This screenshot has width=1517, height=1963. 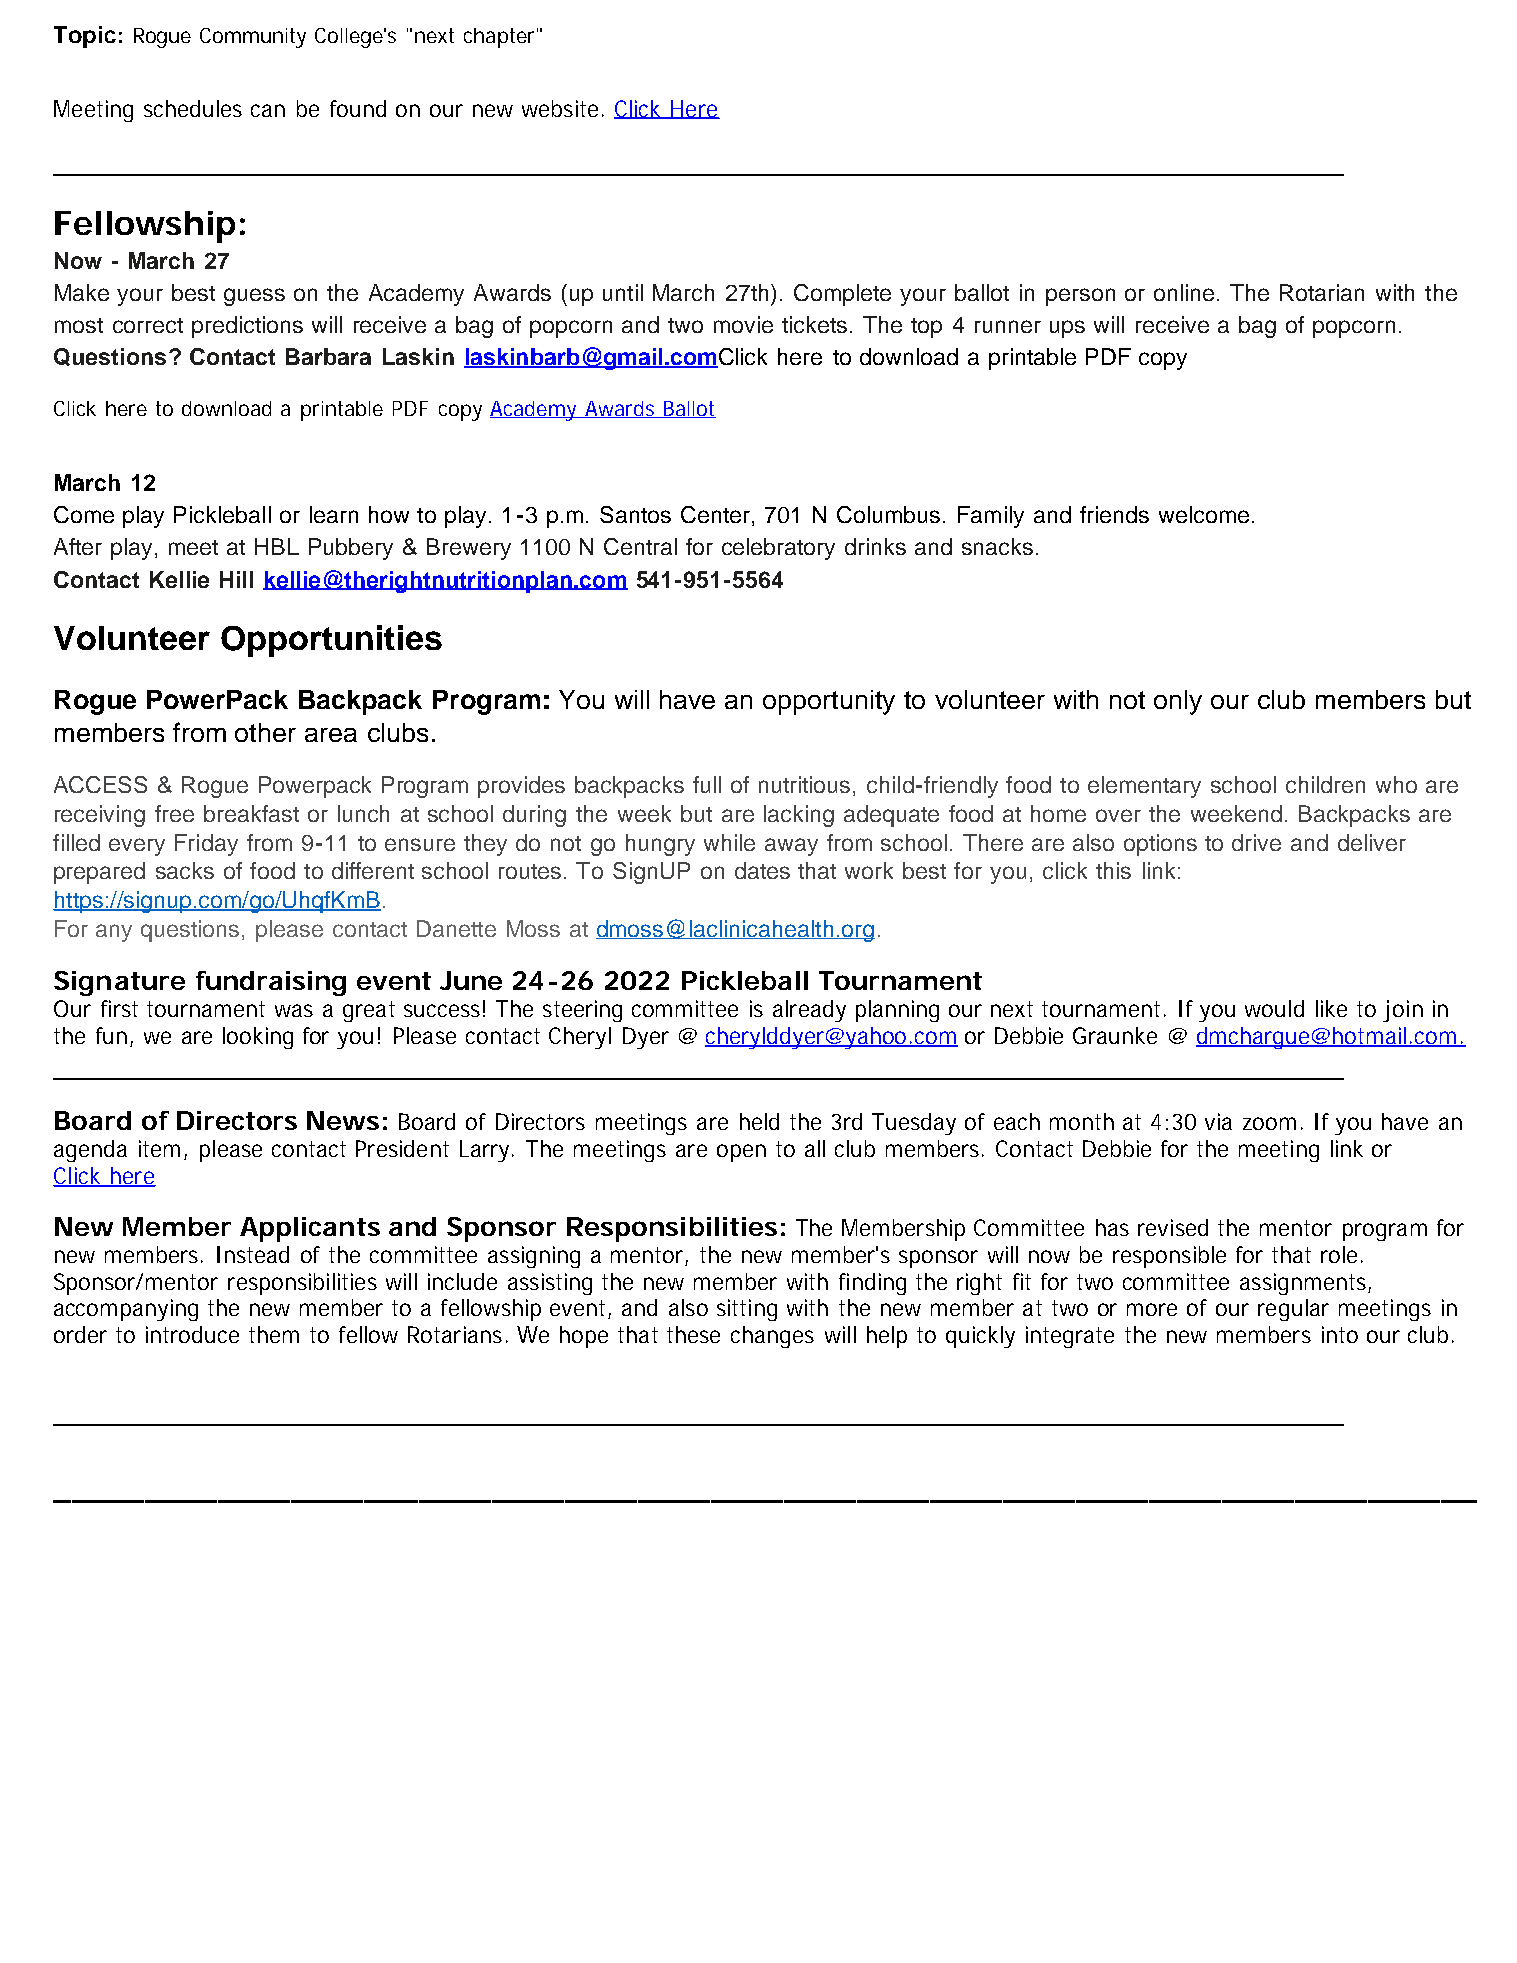 I want to click on fundraising, so click(x=271, y=983).
